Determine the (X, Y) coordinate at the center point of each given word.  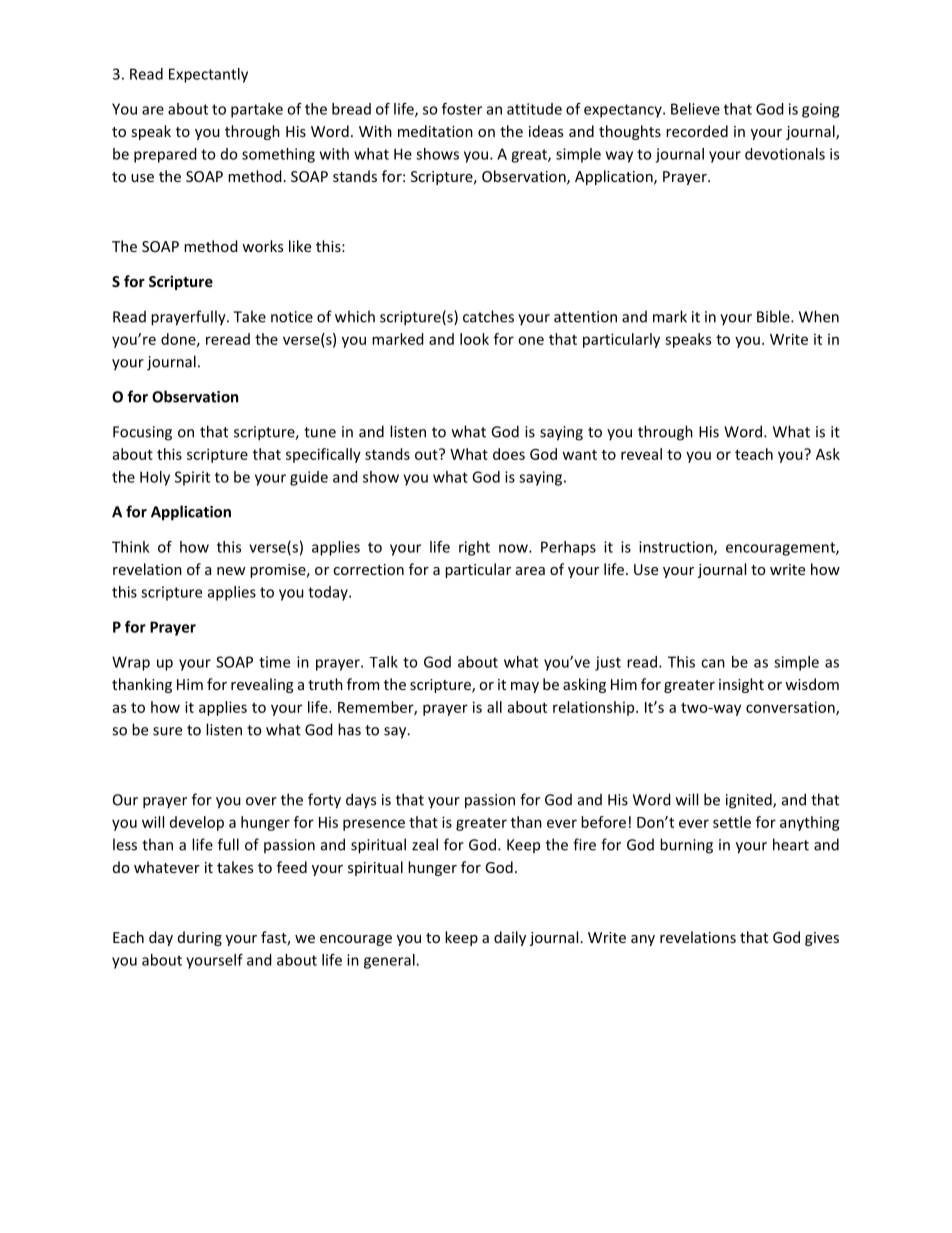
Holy (155, 478)
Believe (695, 109)
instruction (677, 548)
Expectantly (208, 75)
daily (510, 938)
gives (822, 939)
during (200, 938)
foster (462, 109)
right (474, 548)
